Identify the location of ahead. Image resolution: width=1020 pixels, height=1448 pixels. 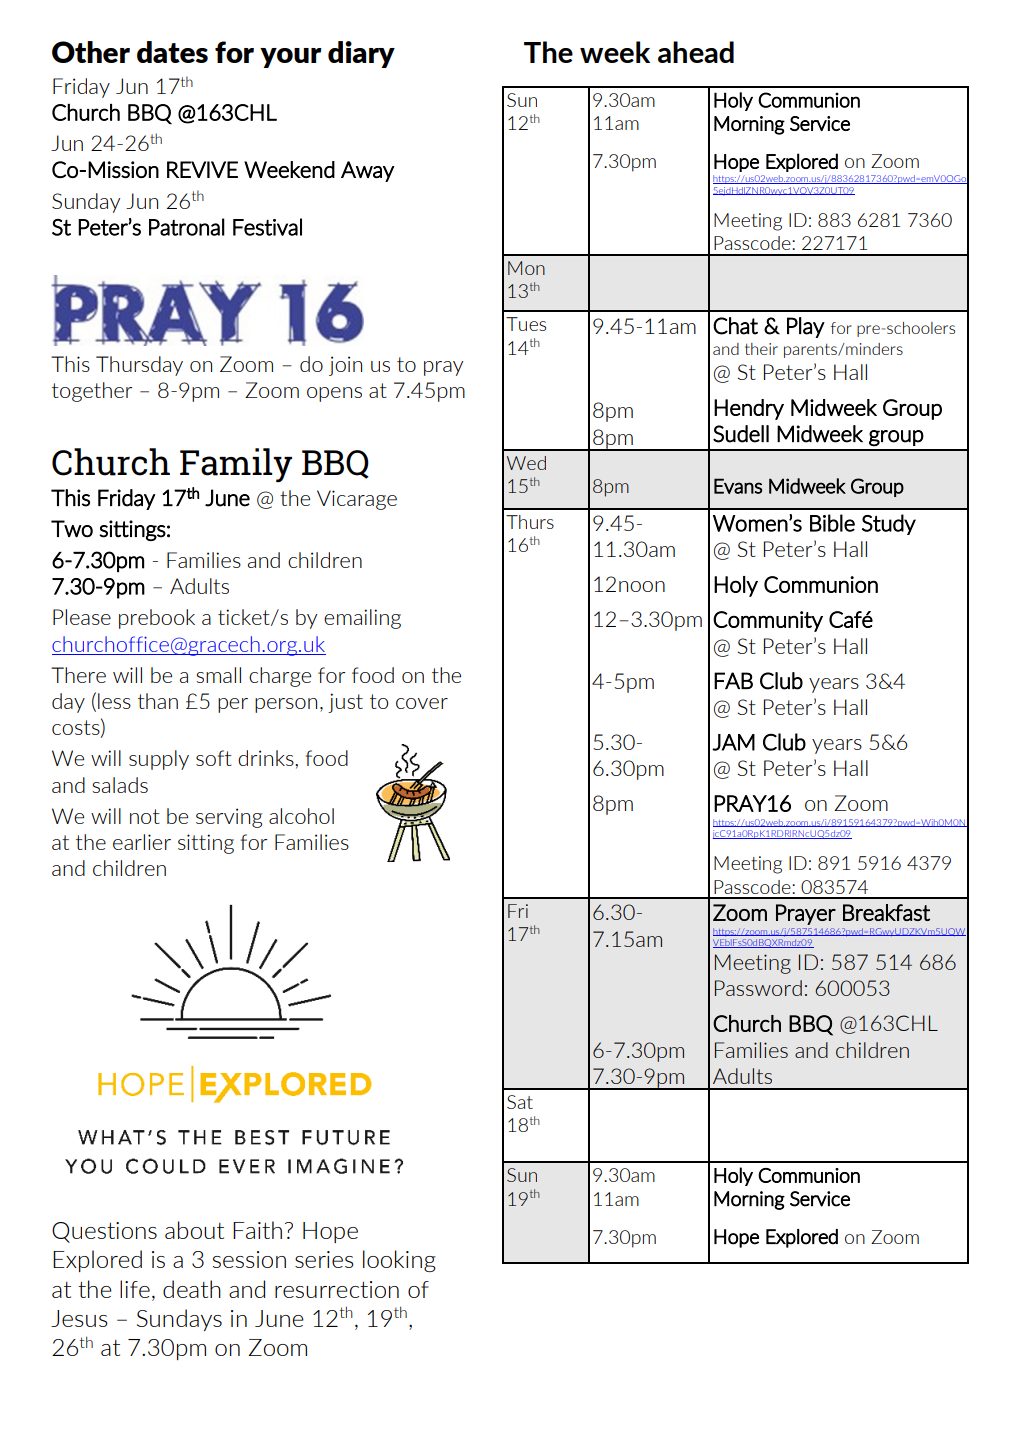
(696, 52).
